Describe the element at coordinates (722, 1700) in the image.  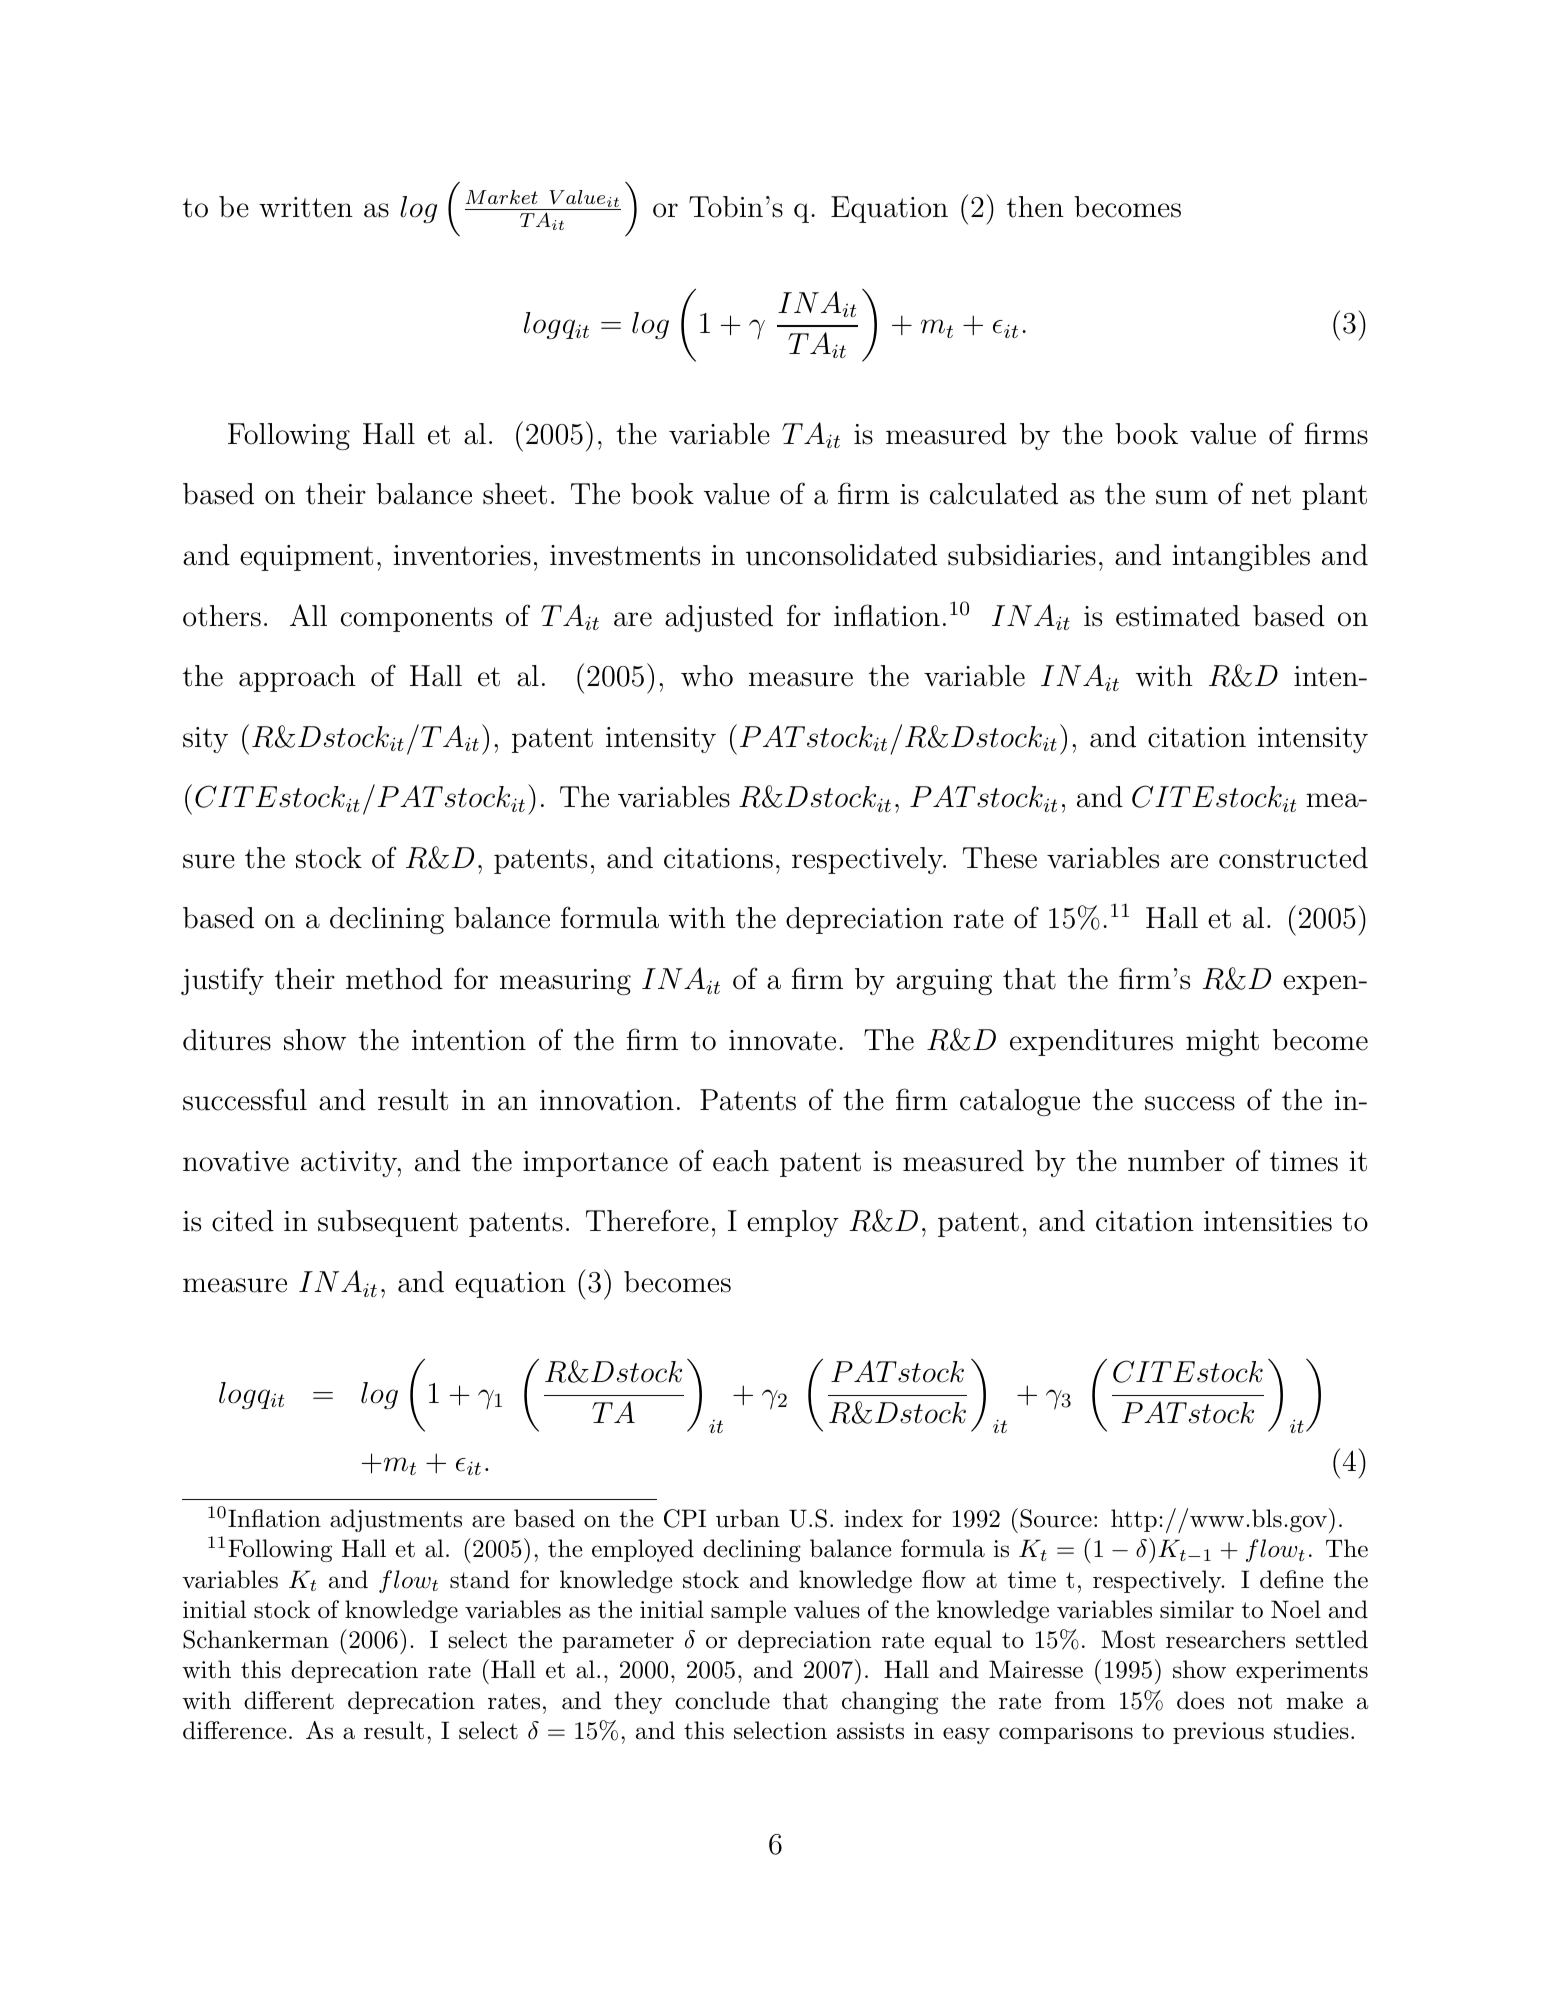
I see `conclude` at that location.
